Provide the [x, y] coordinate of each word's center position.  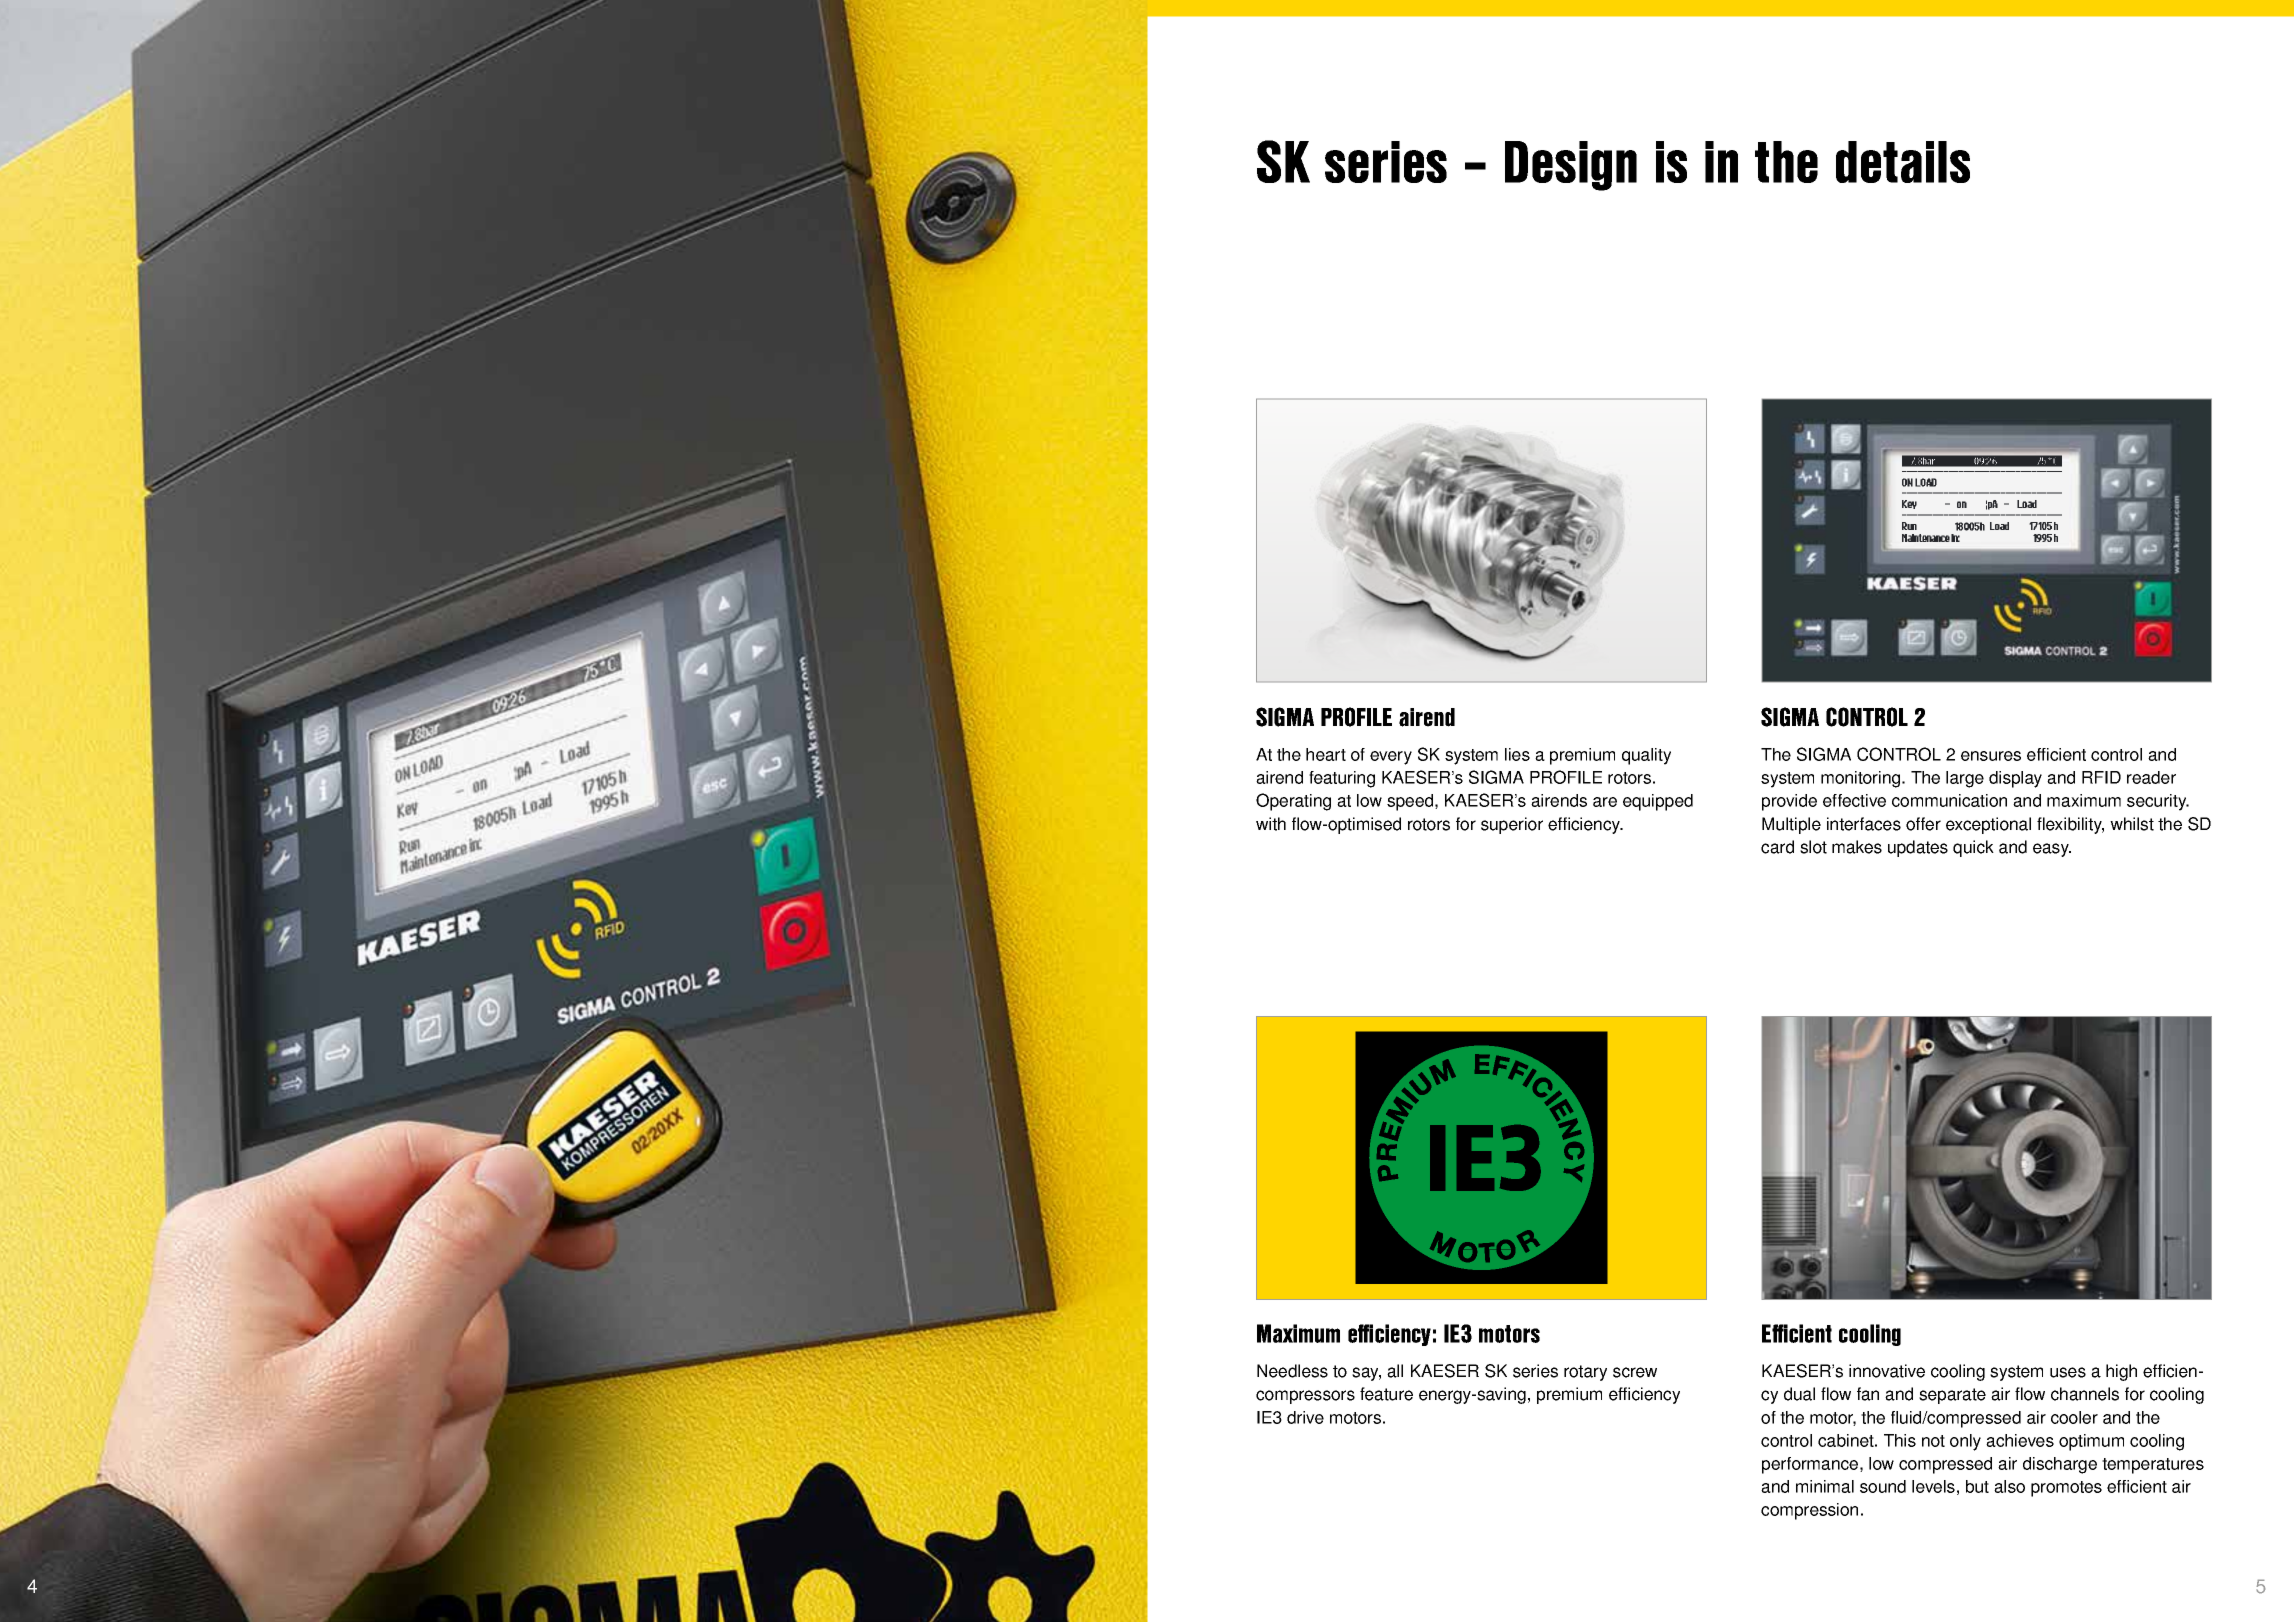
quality [1646, 756]
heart [1326, 754]
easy [2052, 850]
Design [1571, 166]
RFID [2101, 777]
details [1903, 162]
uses [2068, 1372]
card [1777, 847]
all [1395, 1371]
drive [1305, 1417]
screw [1635, 1372]
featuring [1342, 779]
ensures [1991, 756]
